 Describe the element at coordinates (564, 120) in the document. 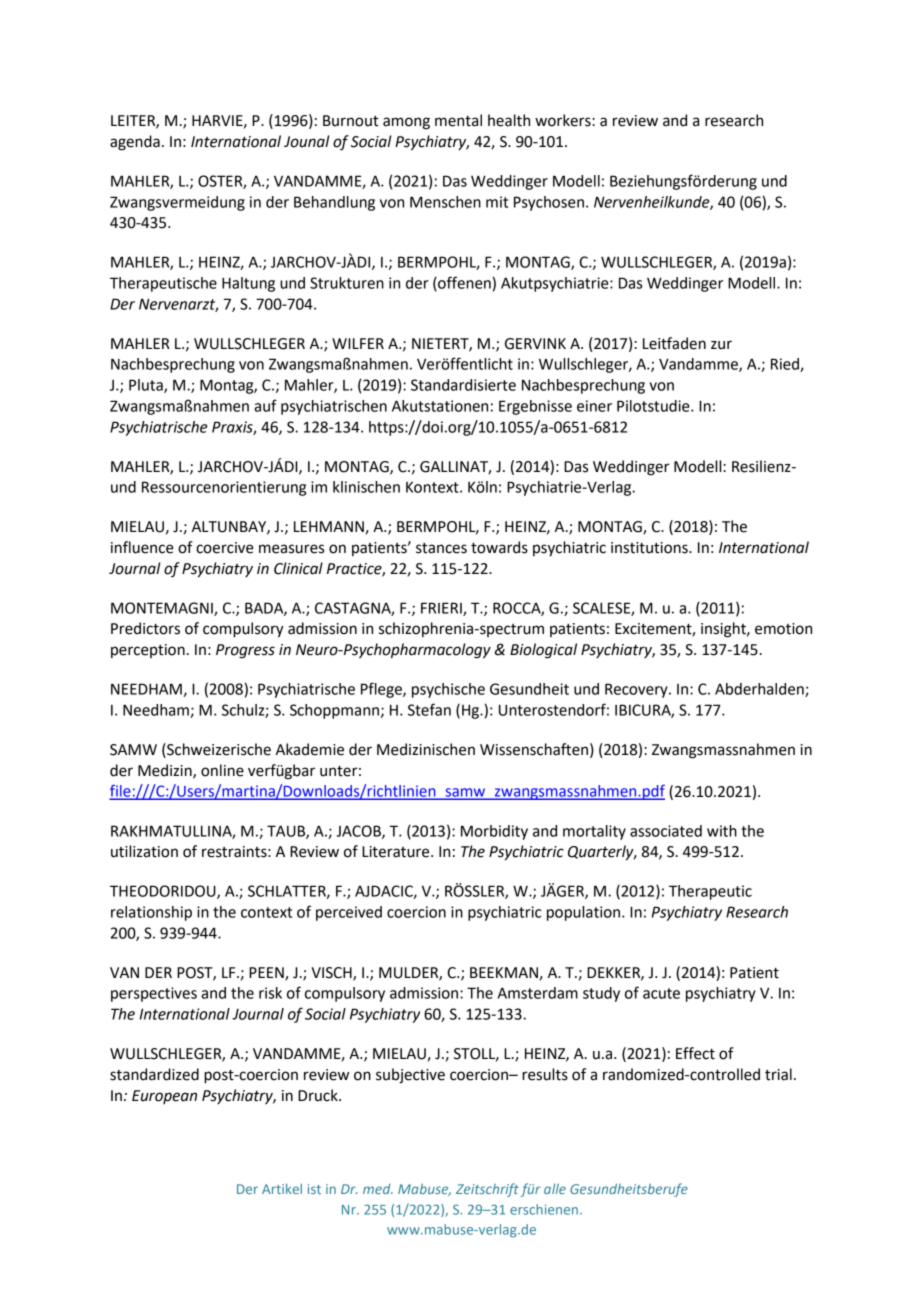

I see `workers` at that location.
